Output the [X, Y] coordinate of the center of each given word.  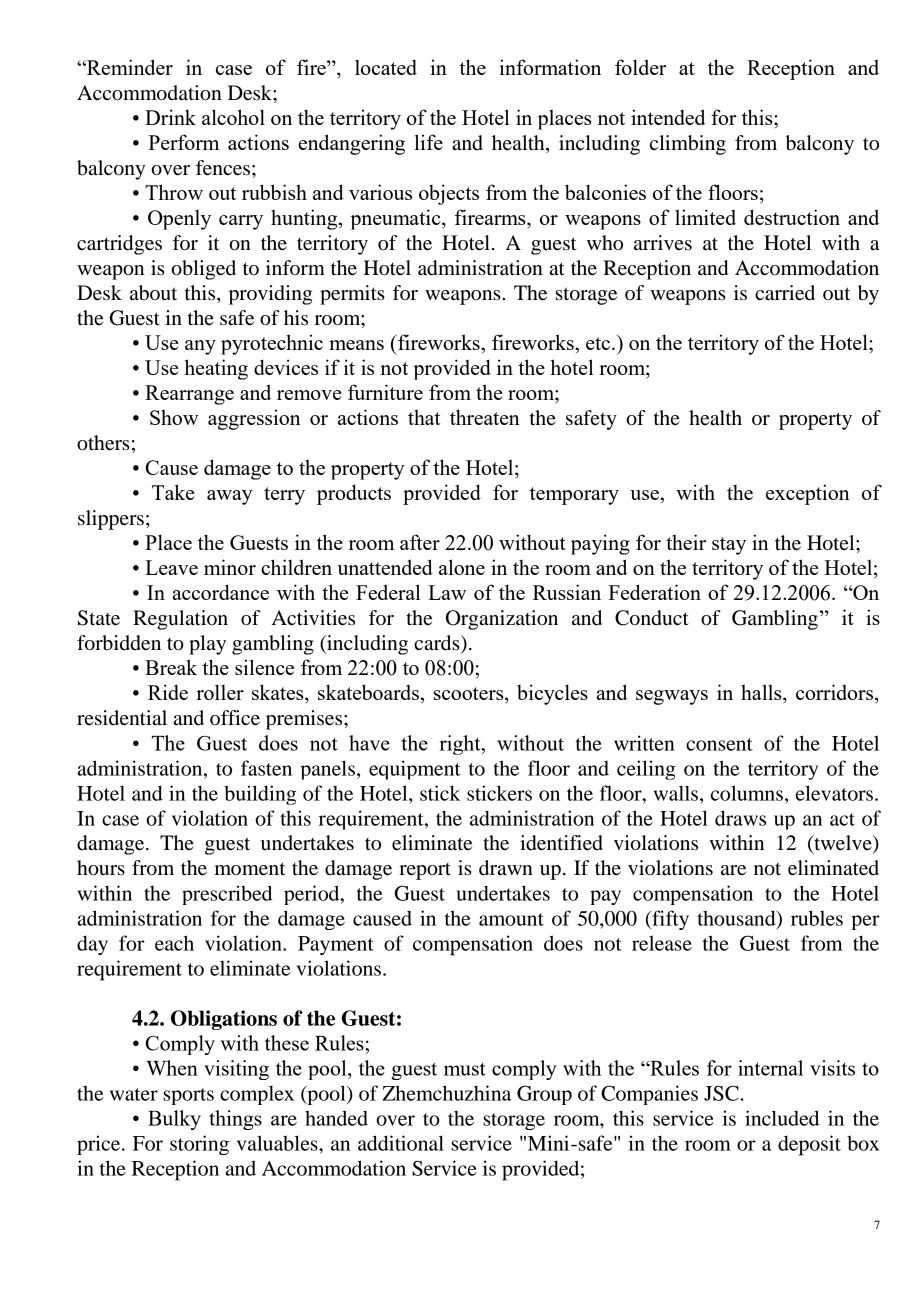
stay [729, 546]
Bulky [174, 1120]
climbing [688, 145]
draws [740, 818]
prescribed [227, 895]
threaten [485, 417]
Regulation [180, 620]
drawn [506, 868]
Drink [170, 117]
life [429, 142]
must [465, 1069]
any [200, 347]
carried [785, 293]
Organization [502, 620]
